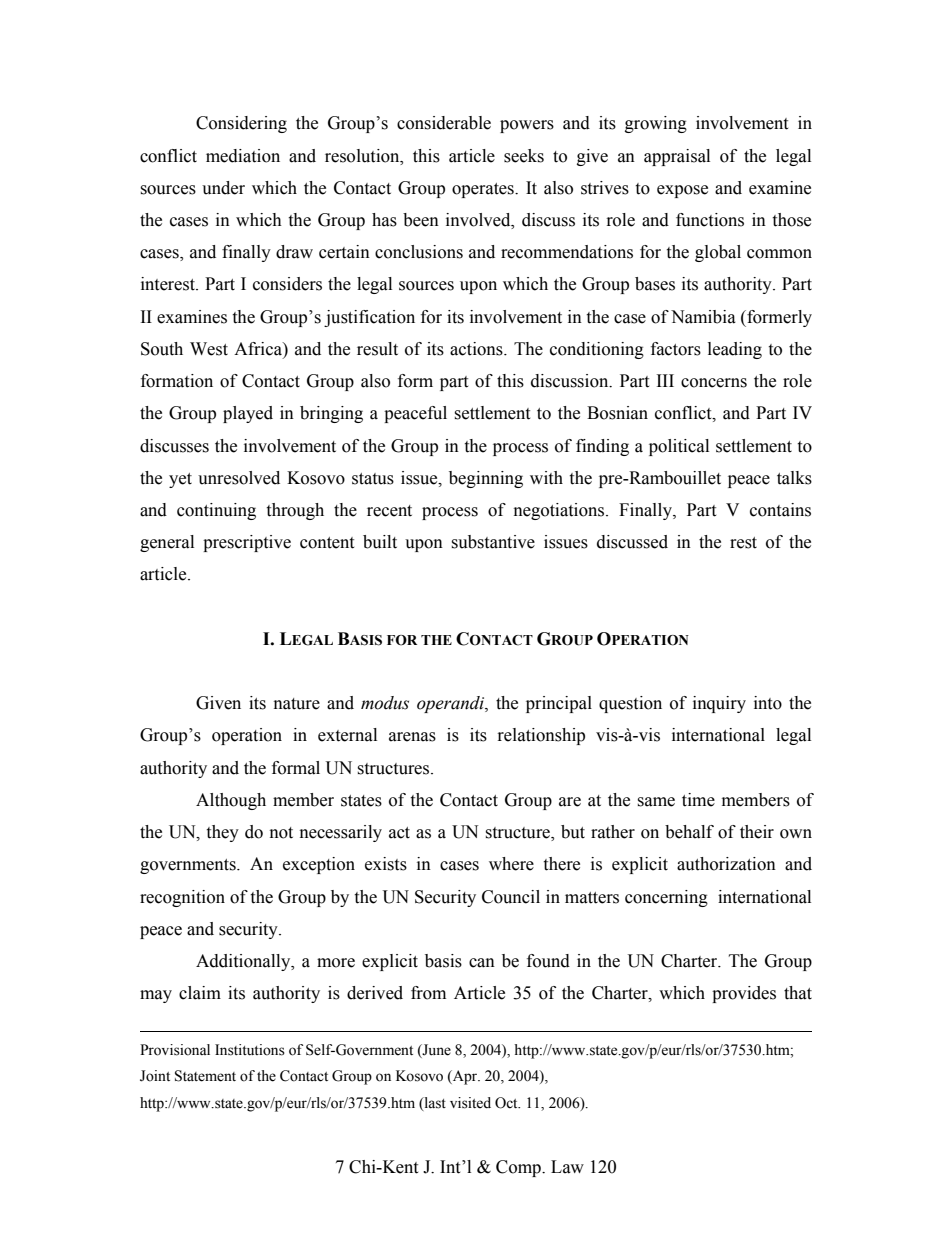  Describe the element at coordinates (714, 383) in the screenshot. I see `concerns` at that location.
